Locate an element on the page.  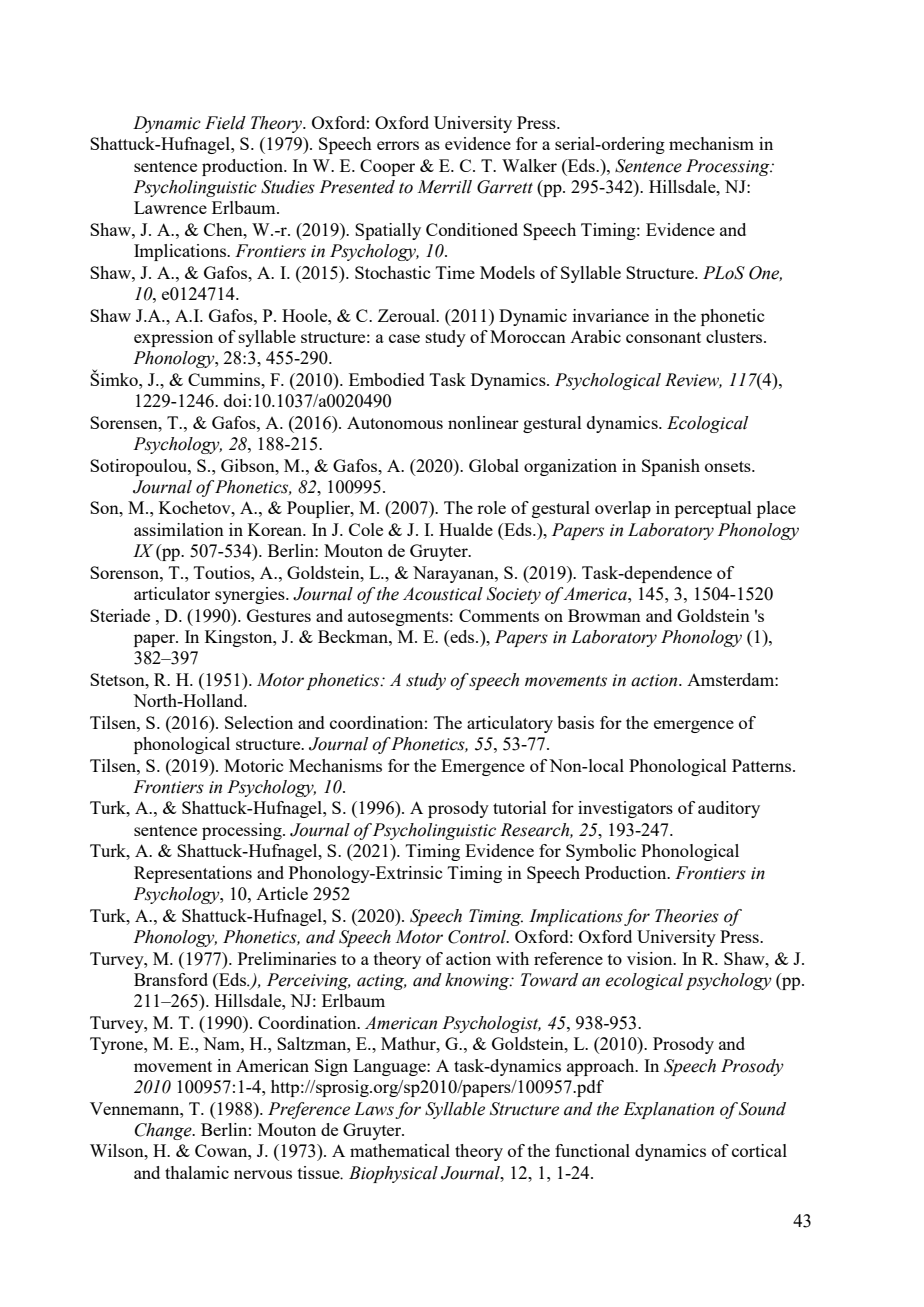
Spanish is located at coordinates (671, 467).
